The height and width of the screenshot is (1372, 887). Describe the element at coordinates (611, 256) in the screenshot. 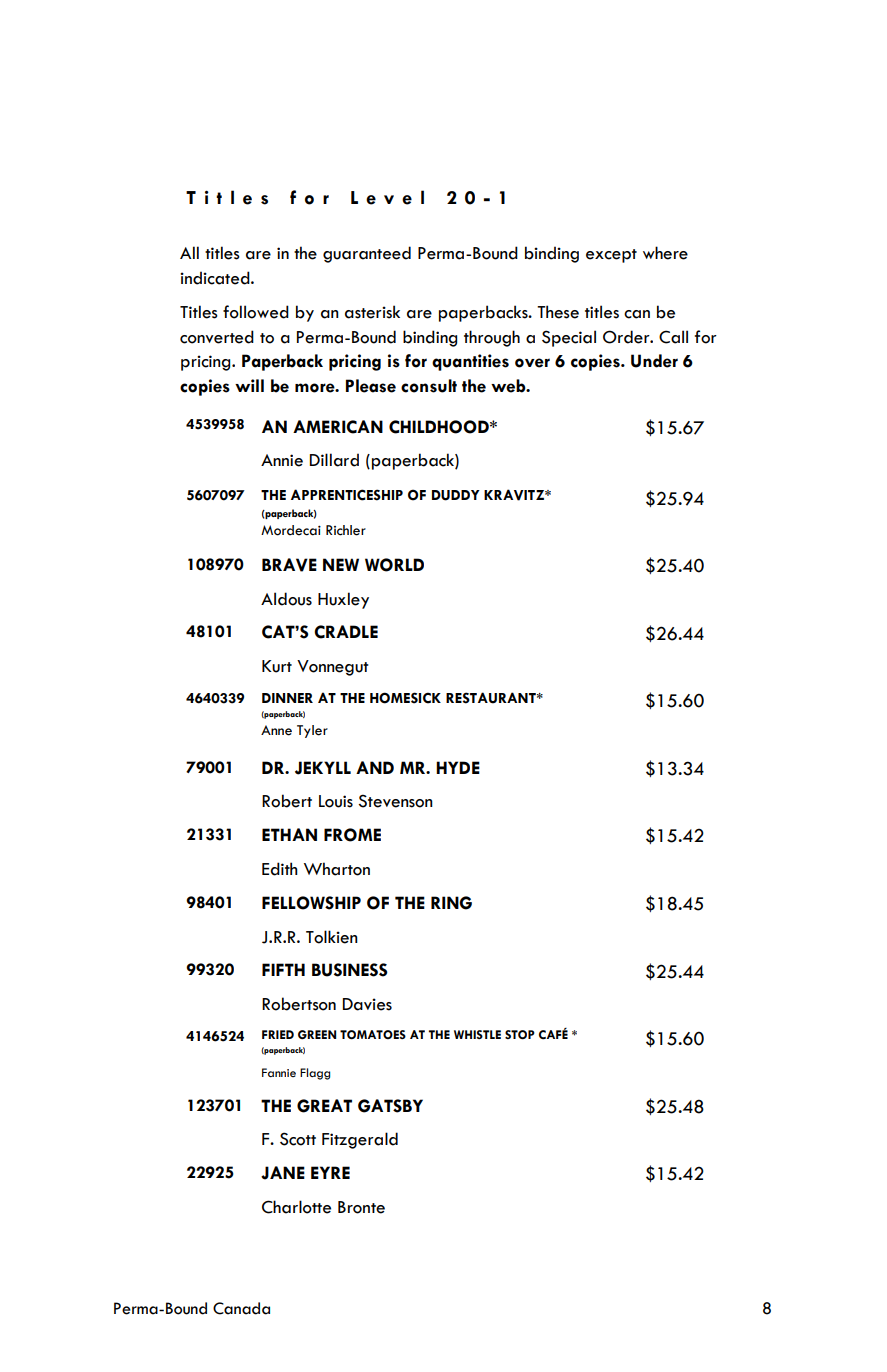

I see `except` at that location.
